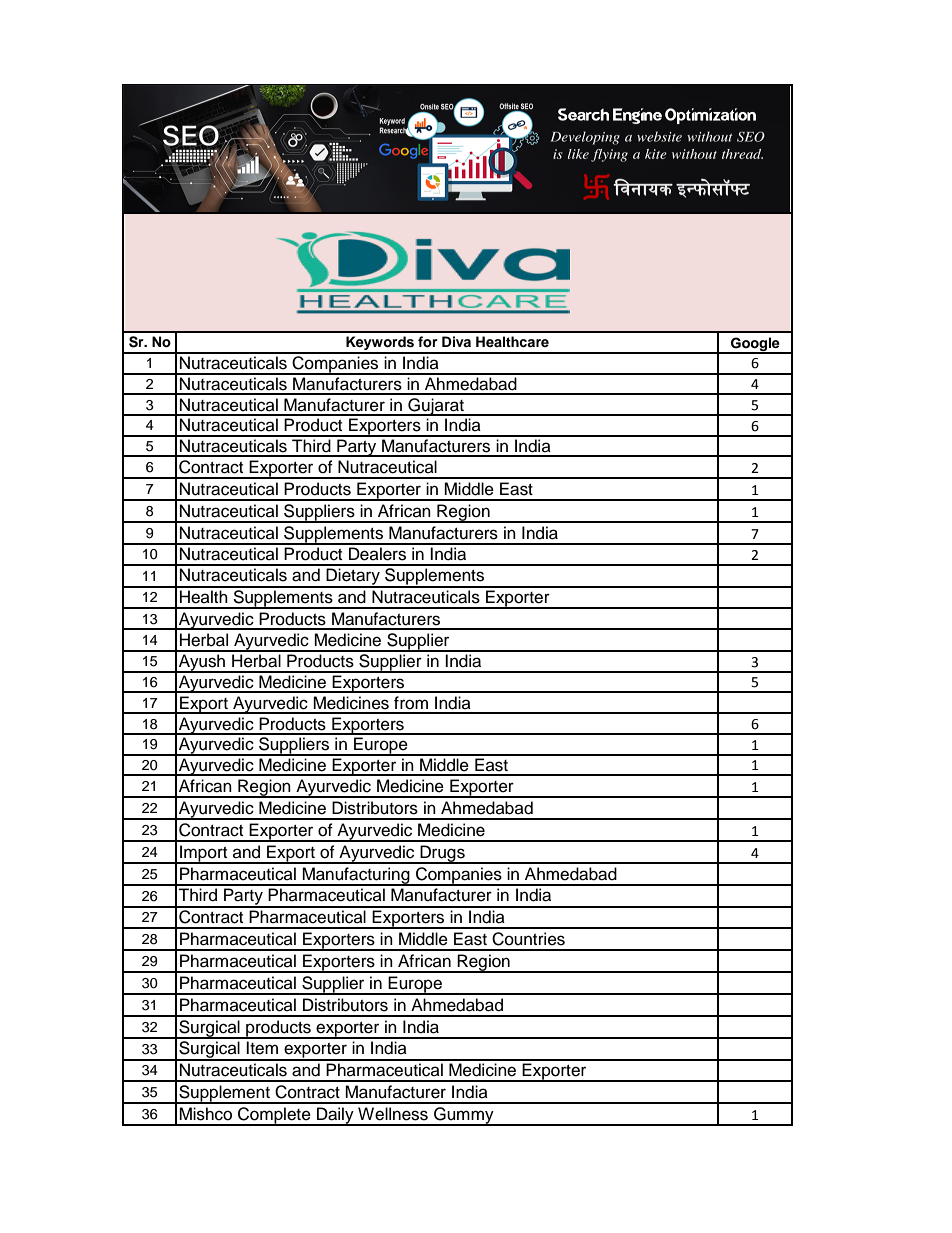  Describe the element at coordinates (262, 1048) in the page. I see `Item` at that location.
